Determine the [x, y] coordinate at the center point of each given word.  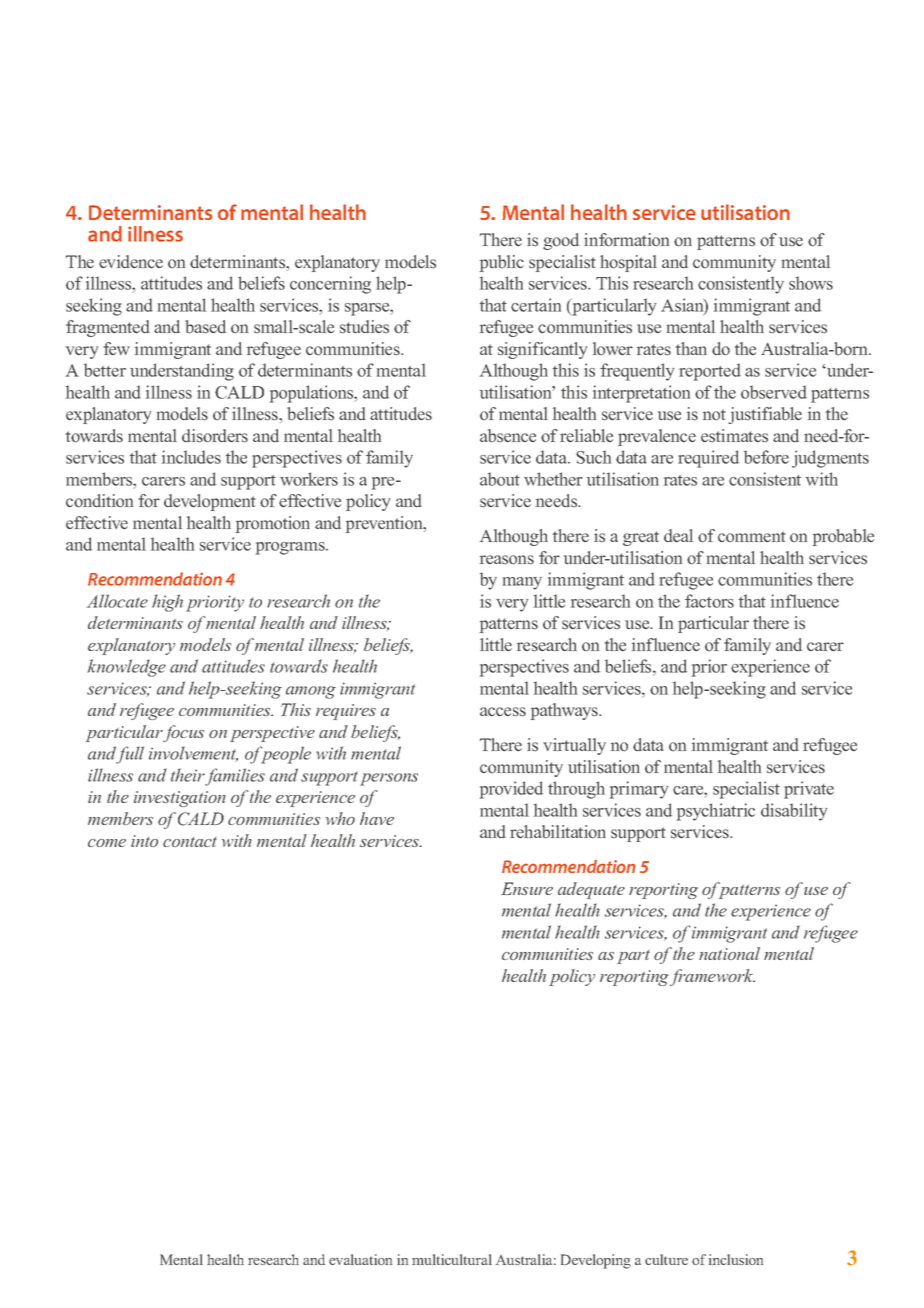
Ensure [527, 888]
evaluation [360, 1259]
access [503, 712]
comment [752, 537]
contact [190, 842]
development [210, 502]
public [502, 263]
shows [811, 283]
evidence [131, 262]
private [809, 790]
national [729, 953]
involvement [193, 754]
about [500, 479]
